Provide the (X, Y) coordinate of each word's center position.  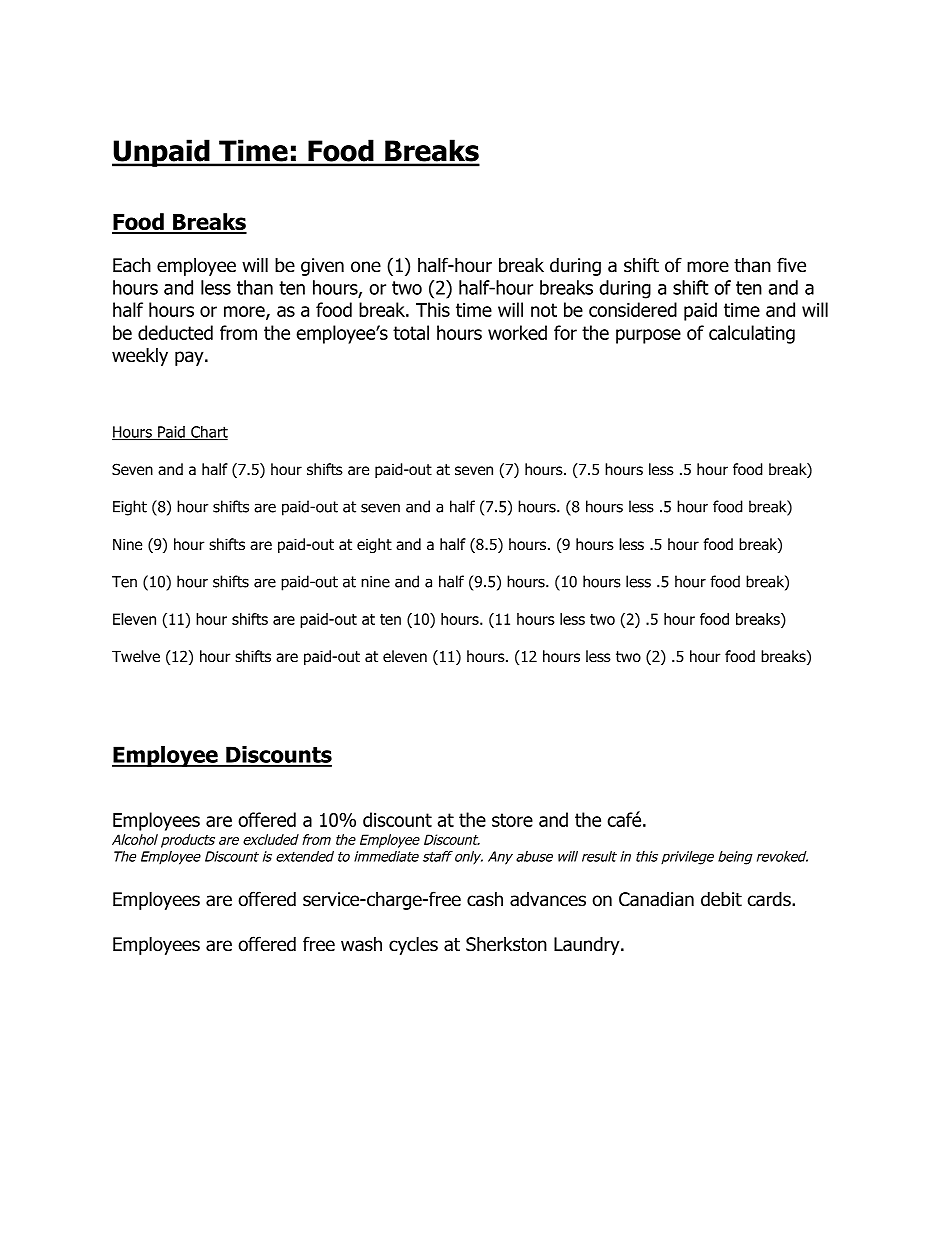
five (791, 265)
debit (721, 899)
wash (361, 944)
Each (132, 265)
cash (485, 899)
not (544, 310)
